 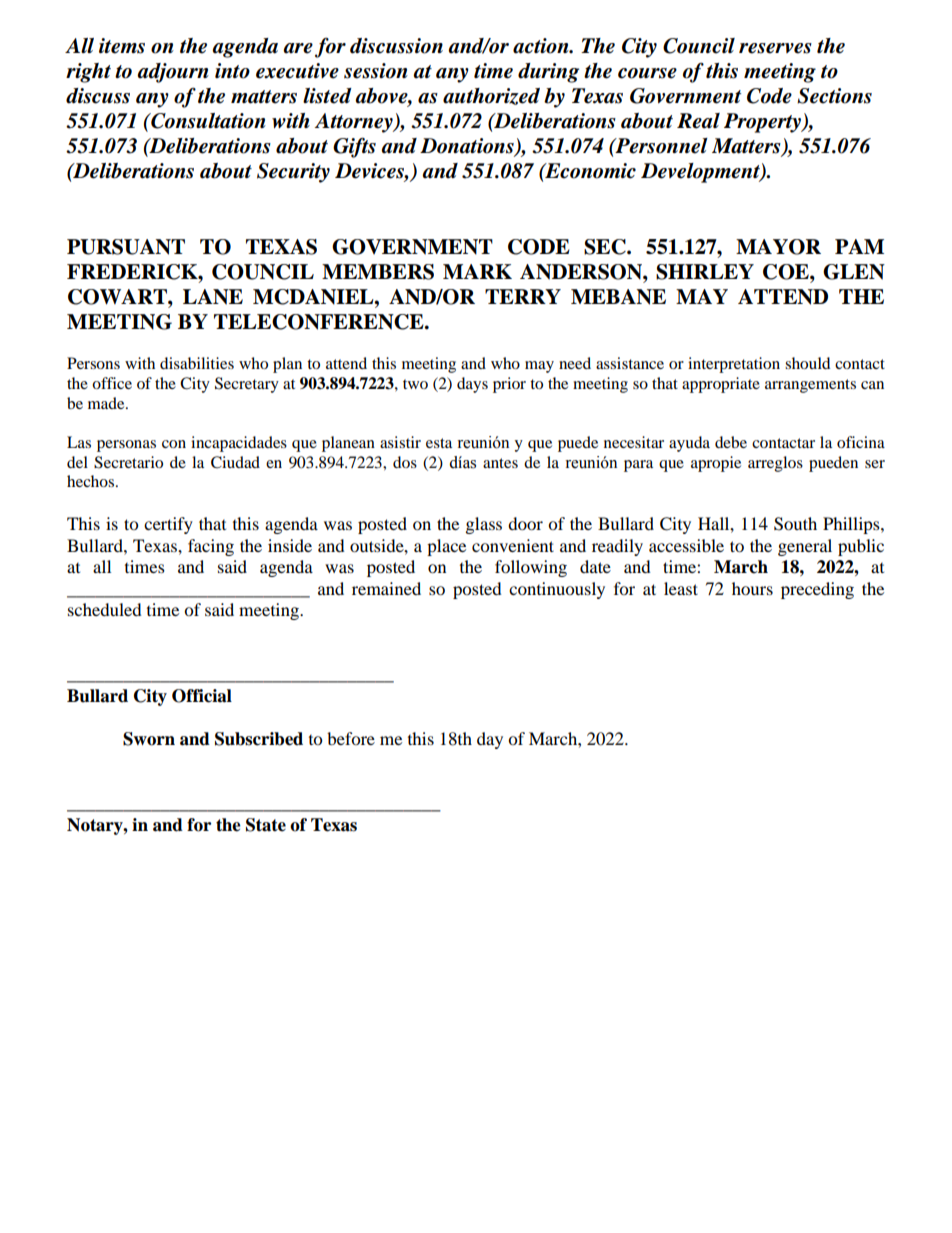 What do you see at coordinates (232, 71) in the page?
I see `into` at bounding box center [232, 71].
